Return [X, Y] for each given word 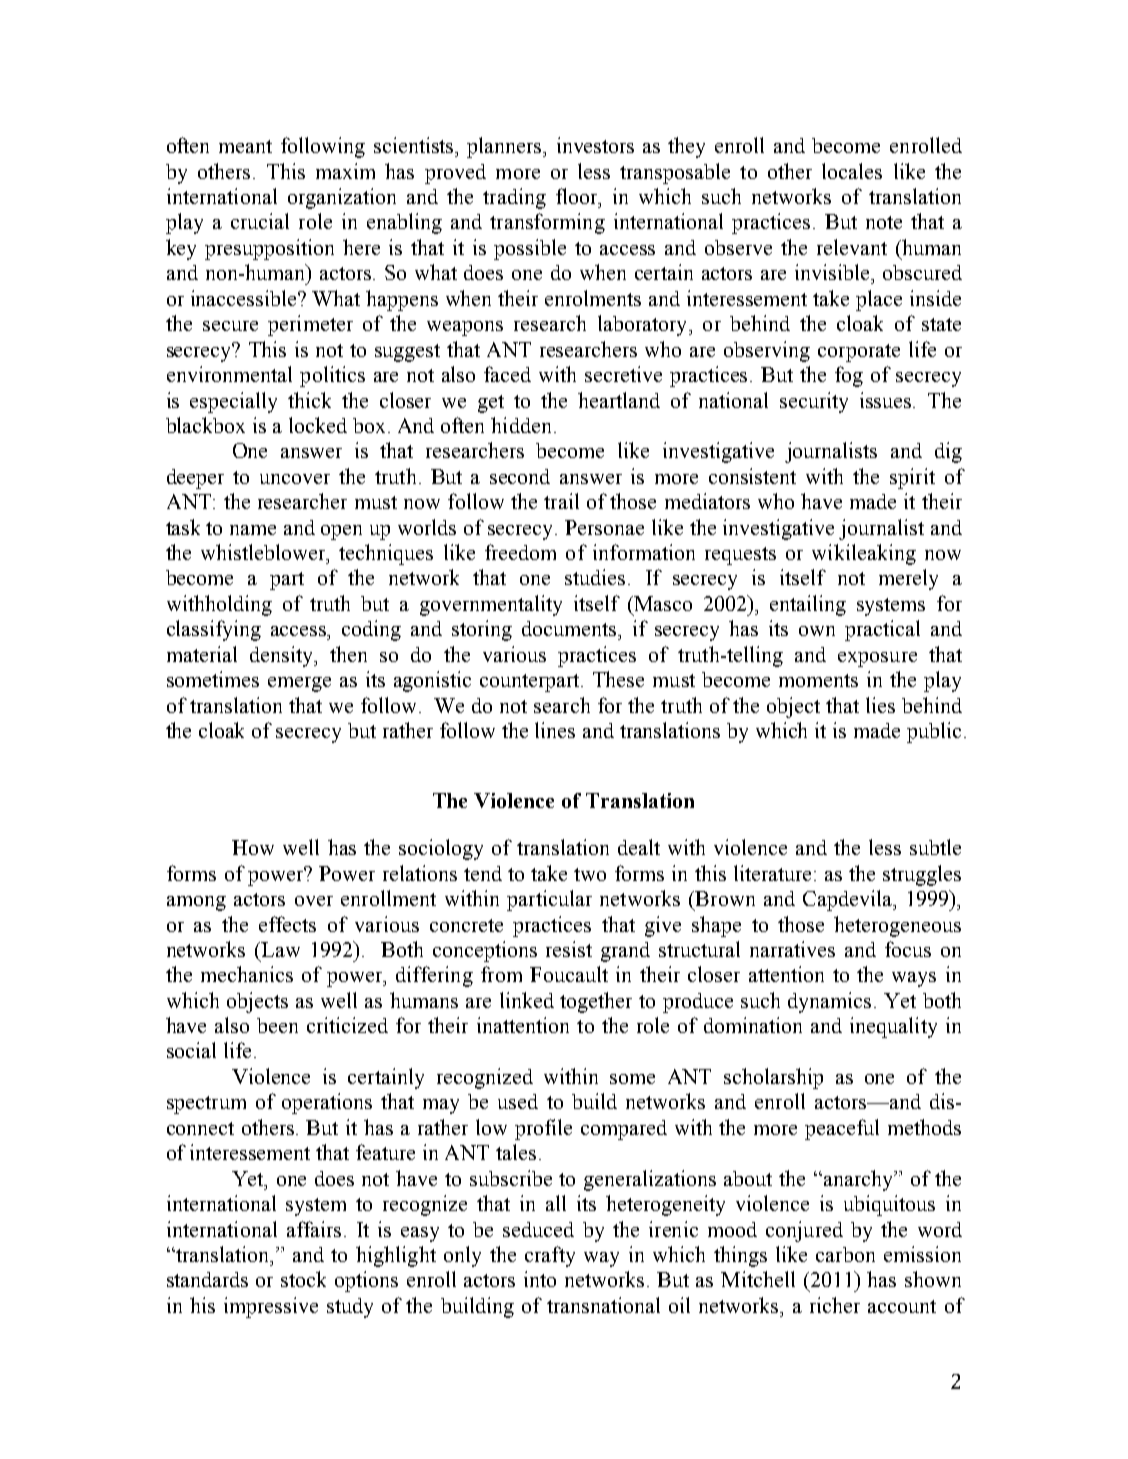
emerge [299, 684]
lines [555, 730]
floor [578, 196]
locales [852, 171]
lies [880, 705]
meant [245, 146]
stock [303, 1279]
